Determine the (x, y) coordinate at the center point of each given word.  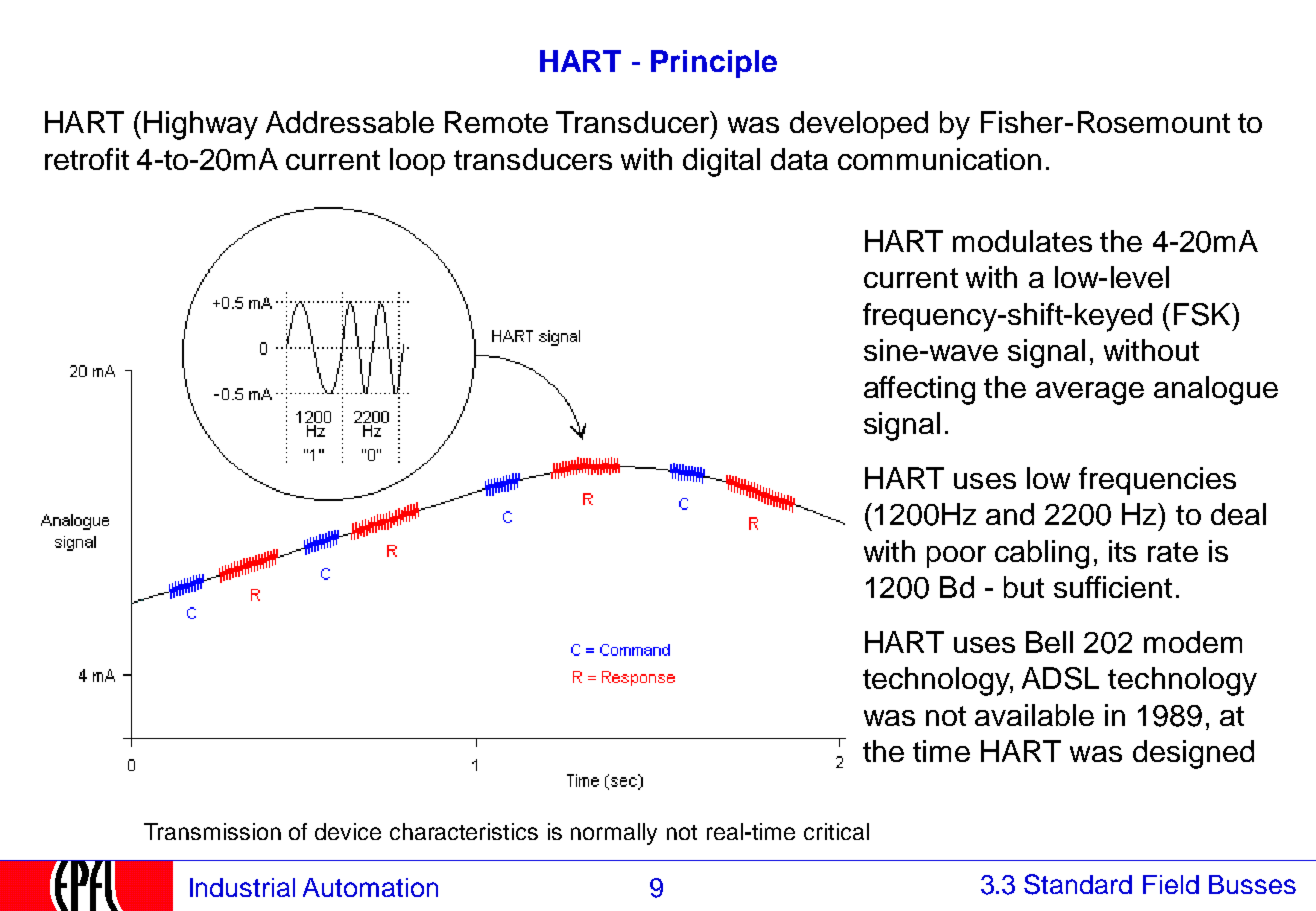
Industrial (242, 887)
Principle (714, 64)
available (1034, 715)
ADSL (1060, 678)
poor (956, 557)
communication (939, 159)
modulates (1022, 241)
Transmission (212, 831)
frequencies (1157, 481)
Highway (201, 125)
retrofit (87, 159)
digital (721, 162)
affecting (919, 390)
